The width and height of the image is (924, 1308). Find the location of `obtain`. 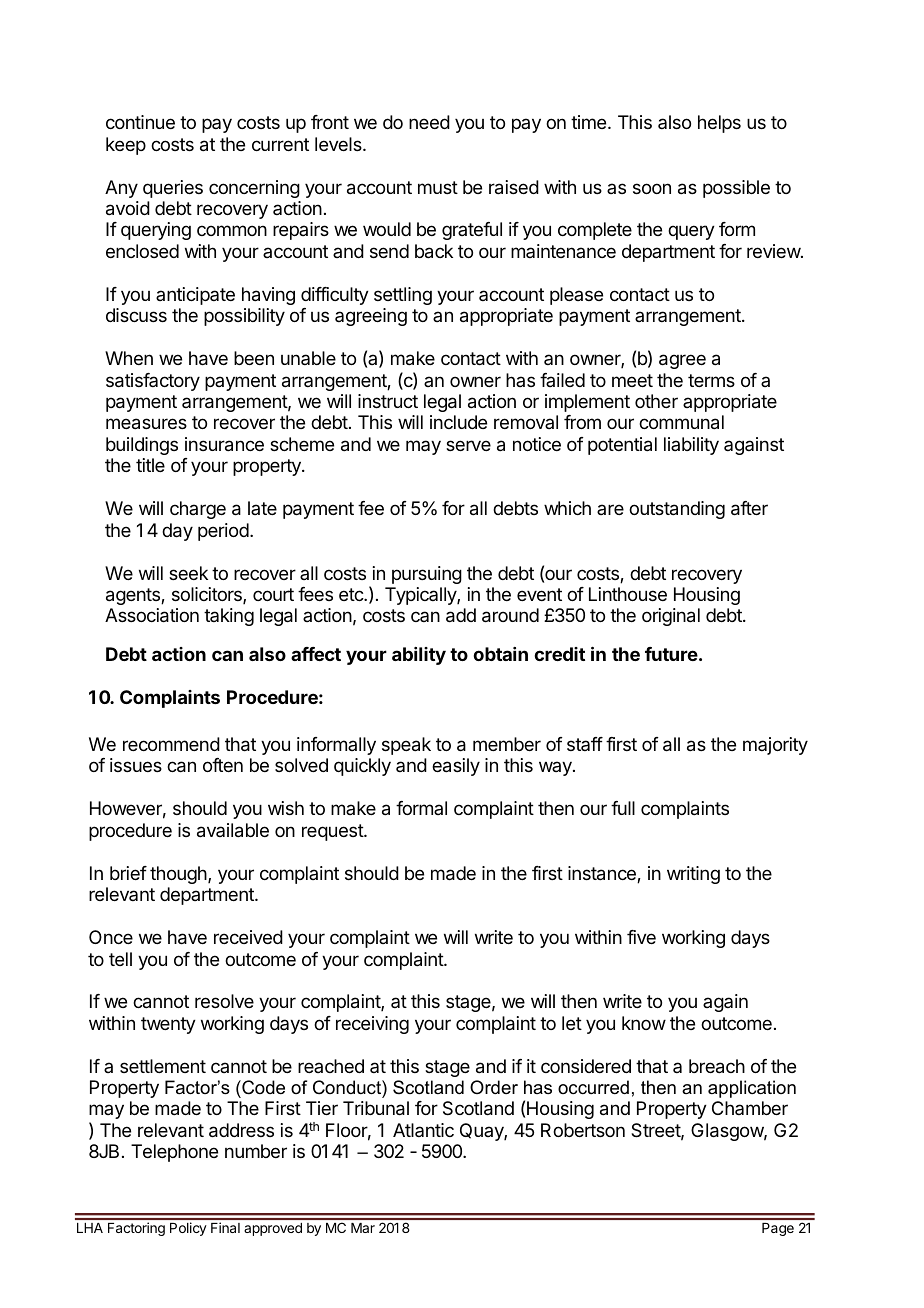

obtain is located at coordinates (500, 654).
